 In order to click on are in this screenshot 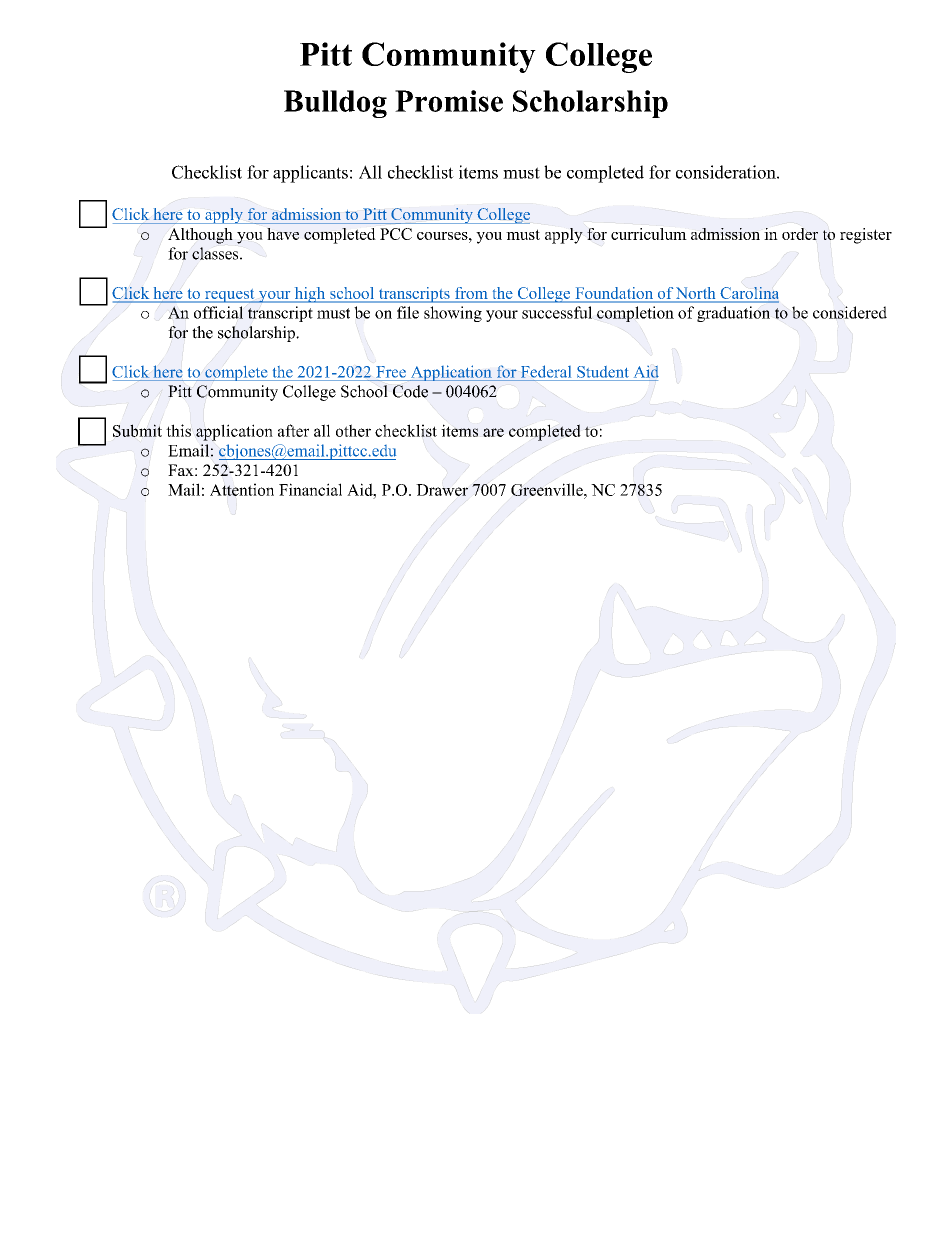, I will do `click(493, 432)`.
